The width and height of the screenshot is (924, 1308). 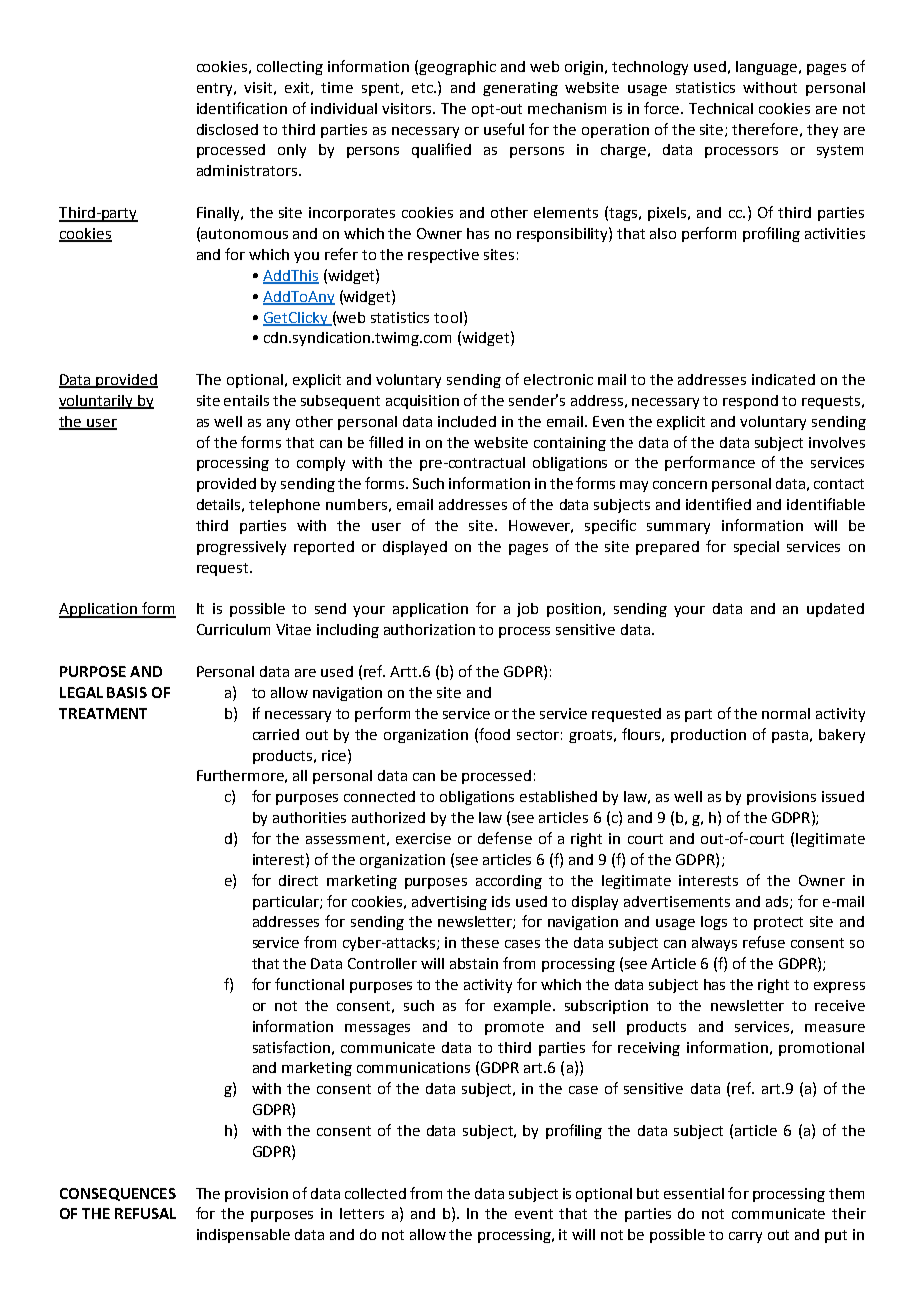 I want to click on useful, so click(x=504, y=129).
